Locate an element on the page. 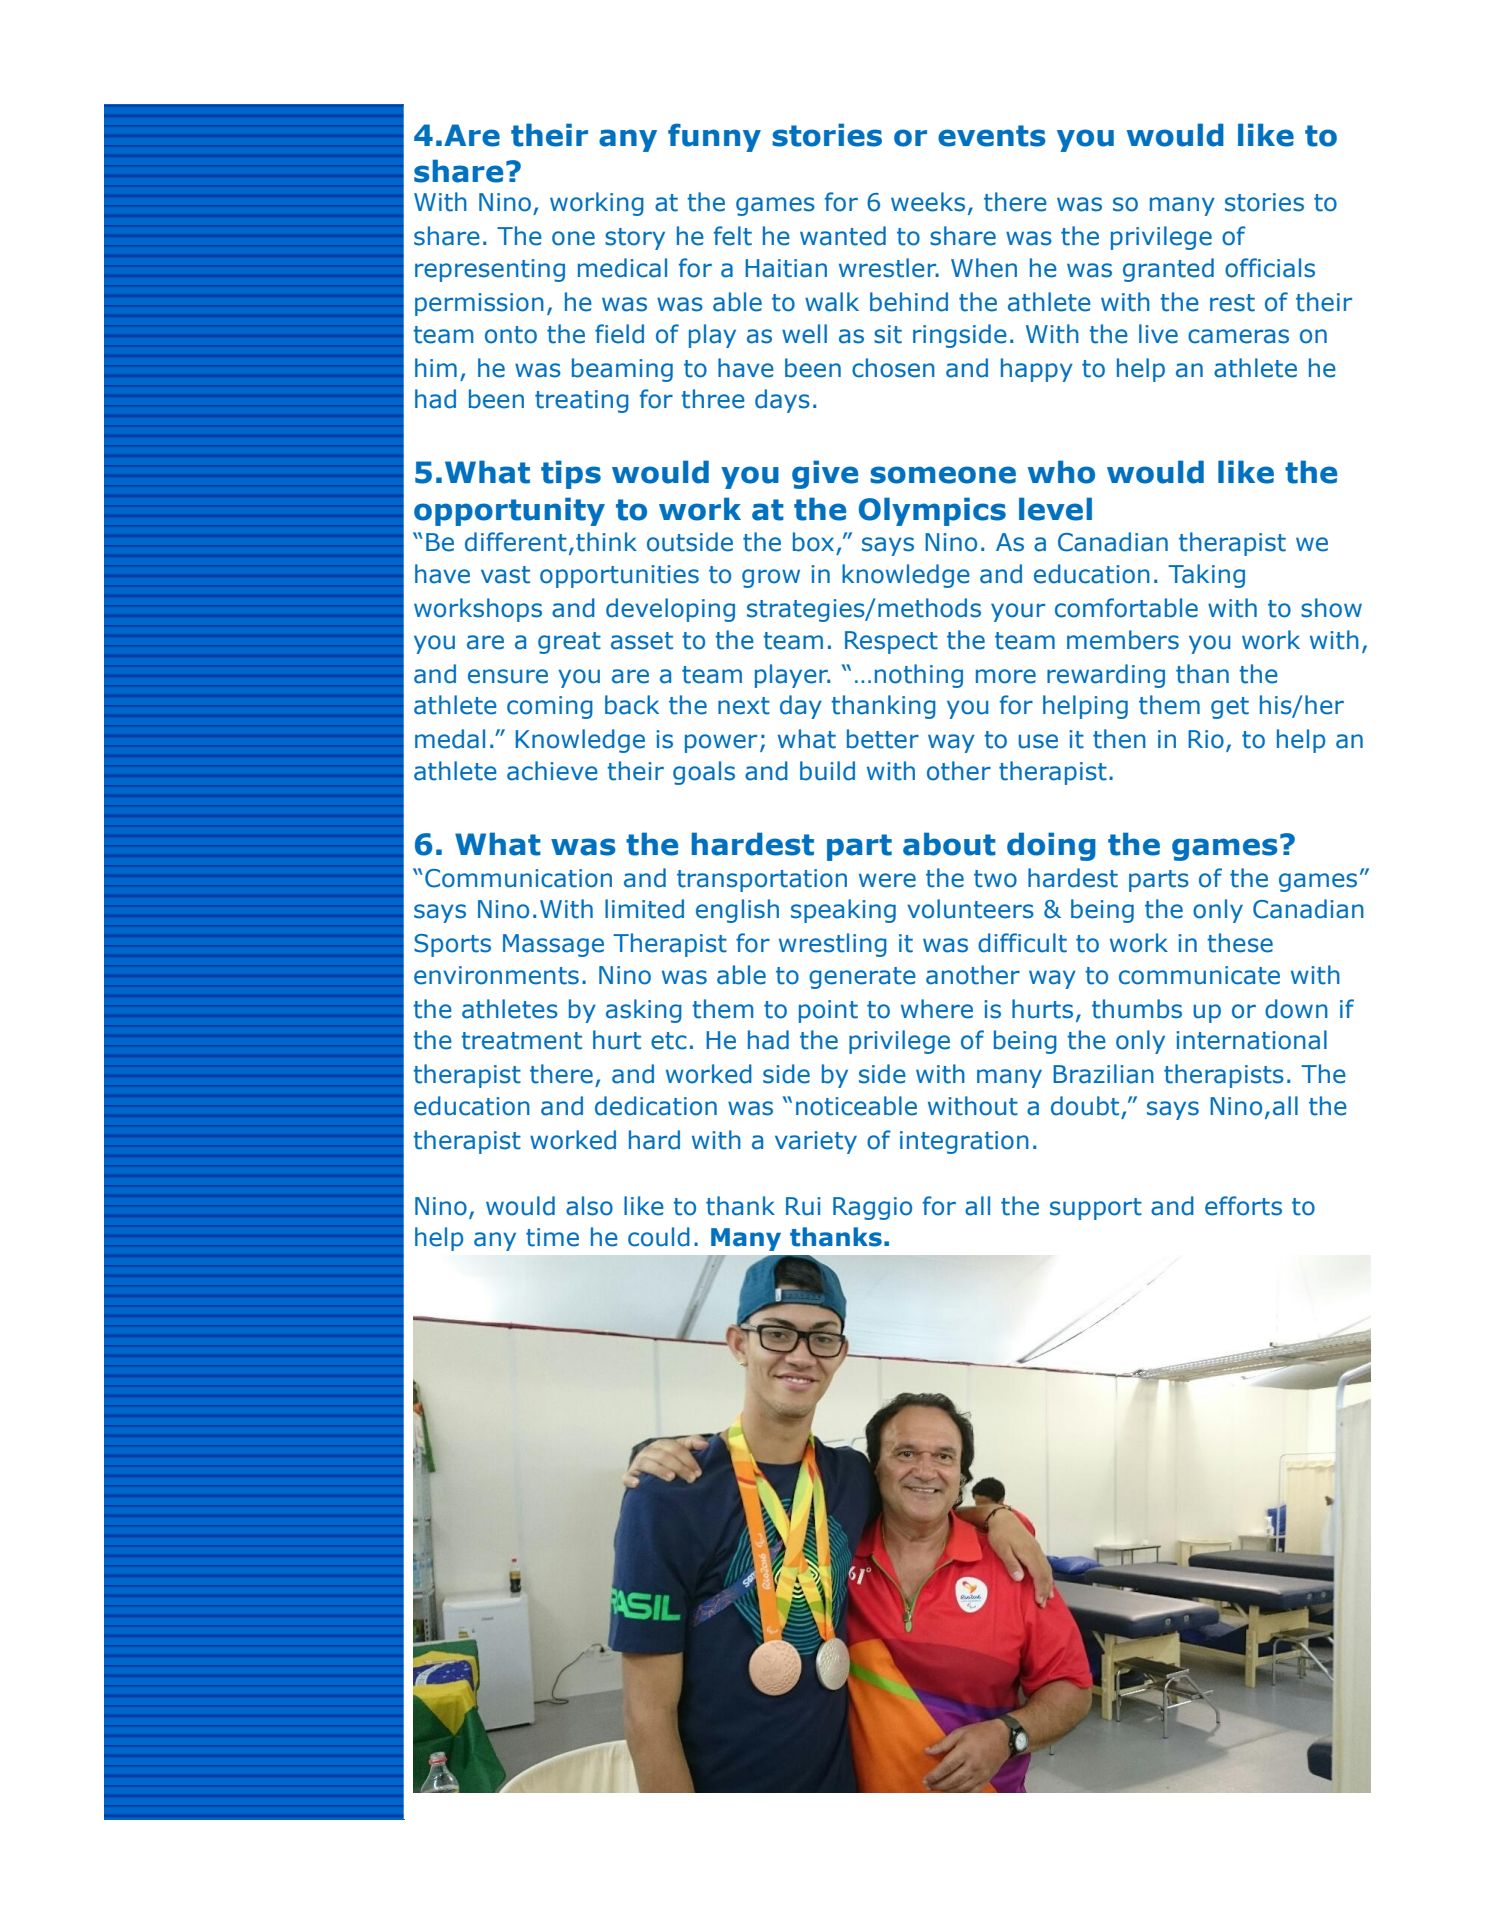 This page has width=1487, height=1924. officials is located at coordinates (1270, 268).
